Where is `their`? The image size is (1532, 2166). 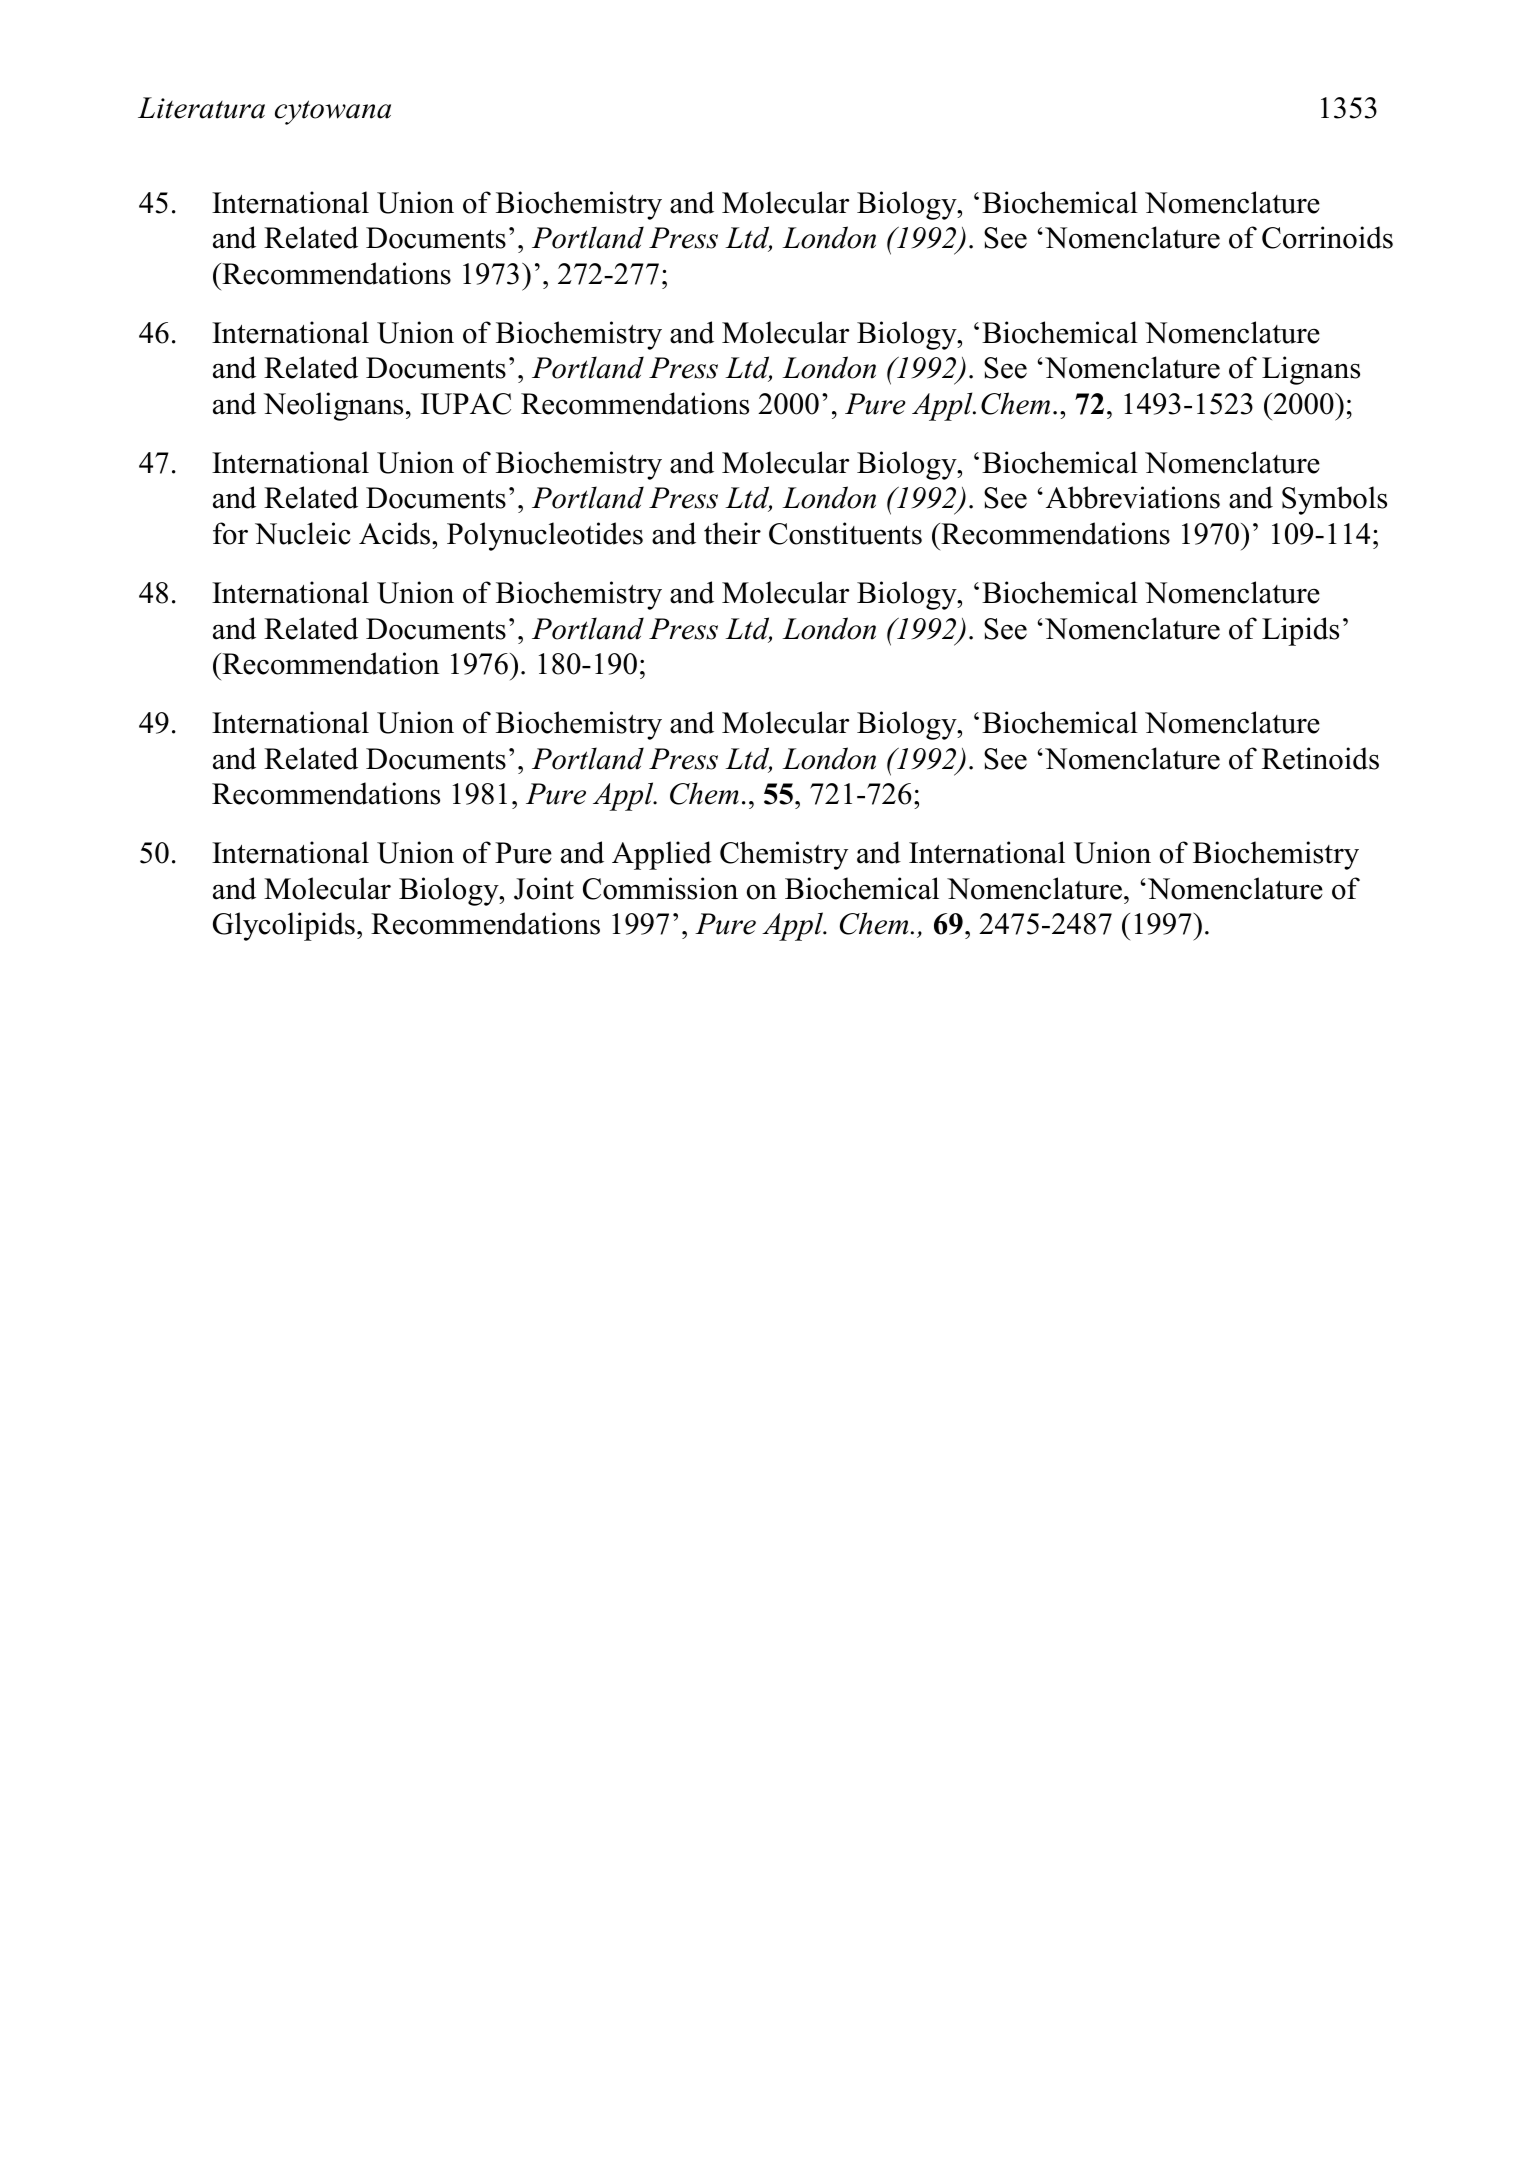 their is located at coordinates (732, 533).
